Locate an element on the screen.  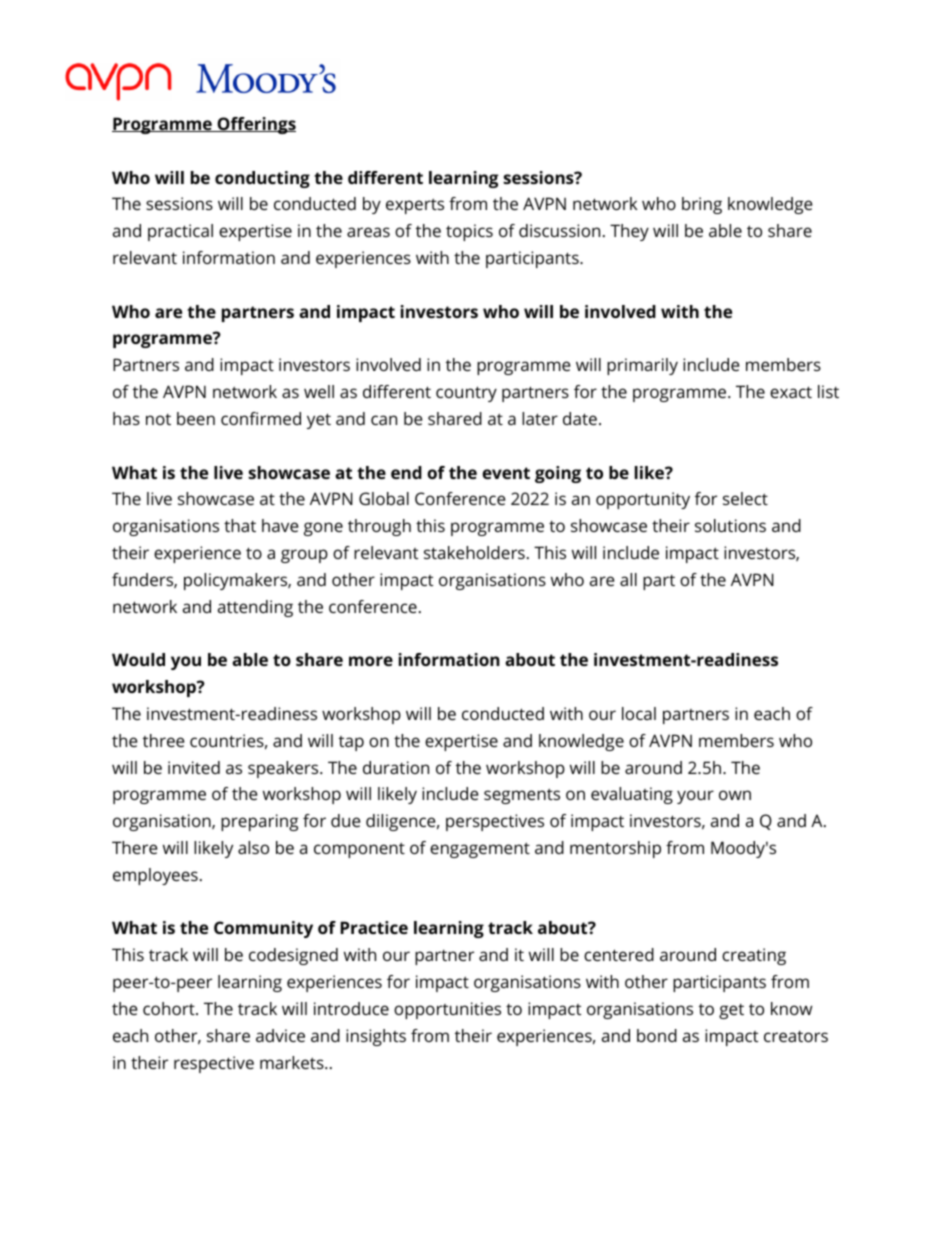
been is located at coordinates (196, 418).
